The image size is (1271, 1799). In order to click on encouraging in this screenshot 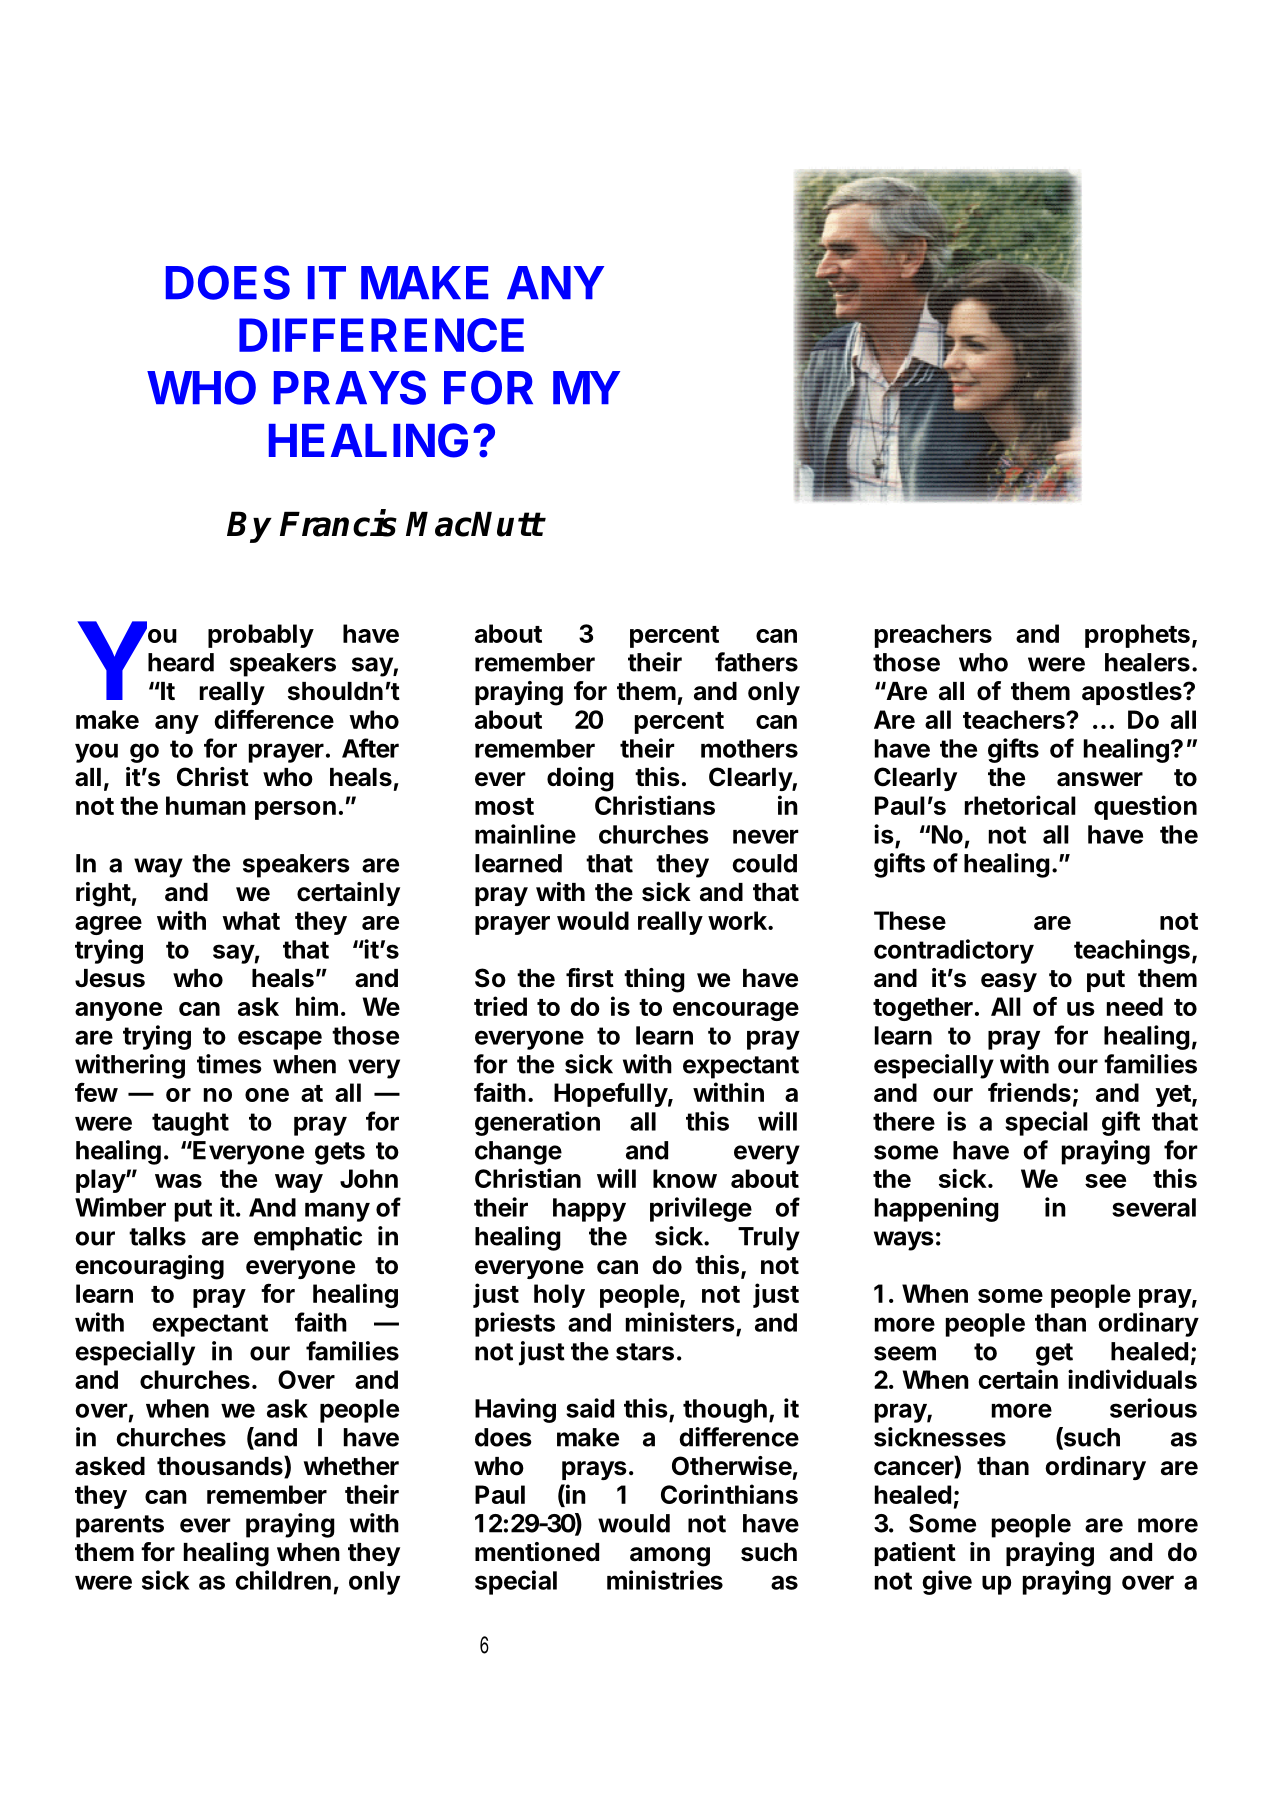, I will do `click(149, 1267)`.
